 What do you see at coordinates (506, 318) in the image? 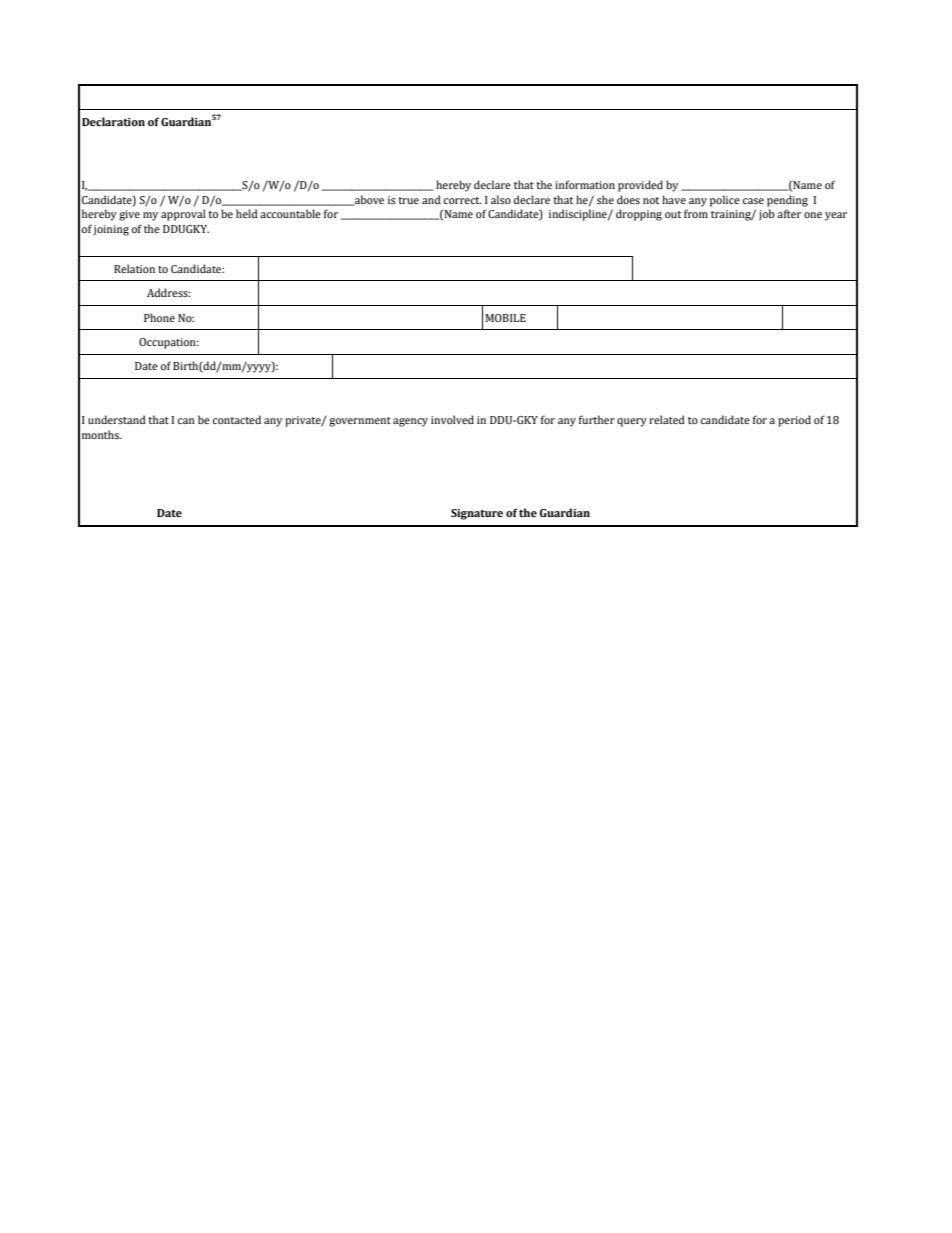
I see `MOBILE` at bounding box center [506, 318].
